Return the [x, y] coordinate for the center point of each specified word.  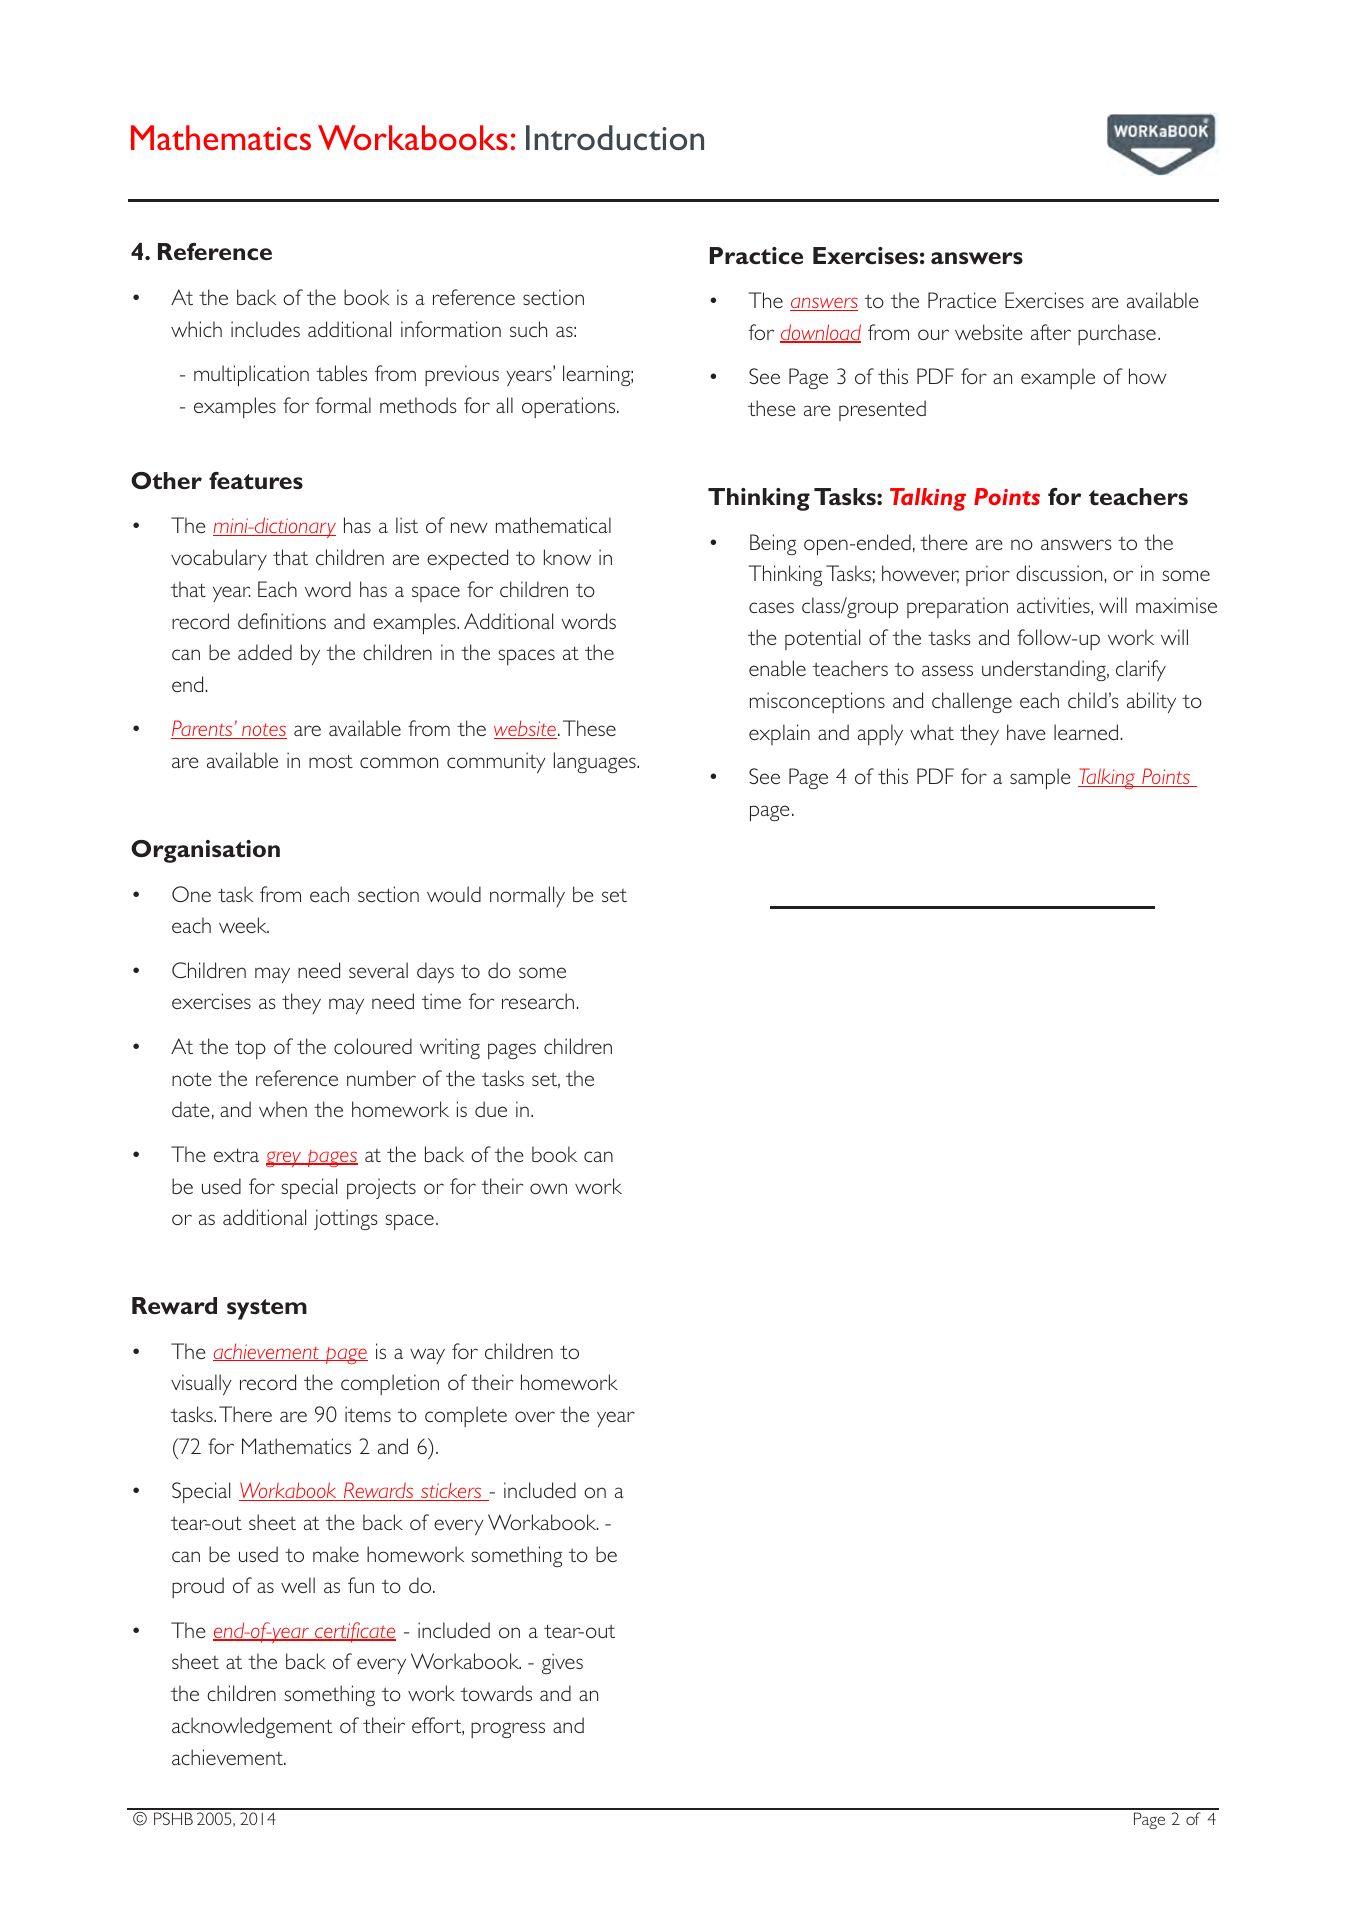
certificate [354, 1632]
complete [466, 1416]
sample [1040, 779]
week [244, 925]
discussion [1060, 573]
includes [265, 329]
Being [773, 544]
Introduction [615, 138]
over [535, 1416]
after [1051, 332]
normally [527, 896]
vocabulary [219, 559]
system [267, 1309]
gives [562, 1663]
